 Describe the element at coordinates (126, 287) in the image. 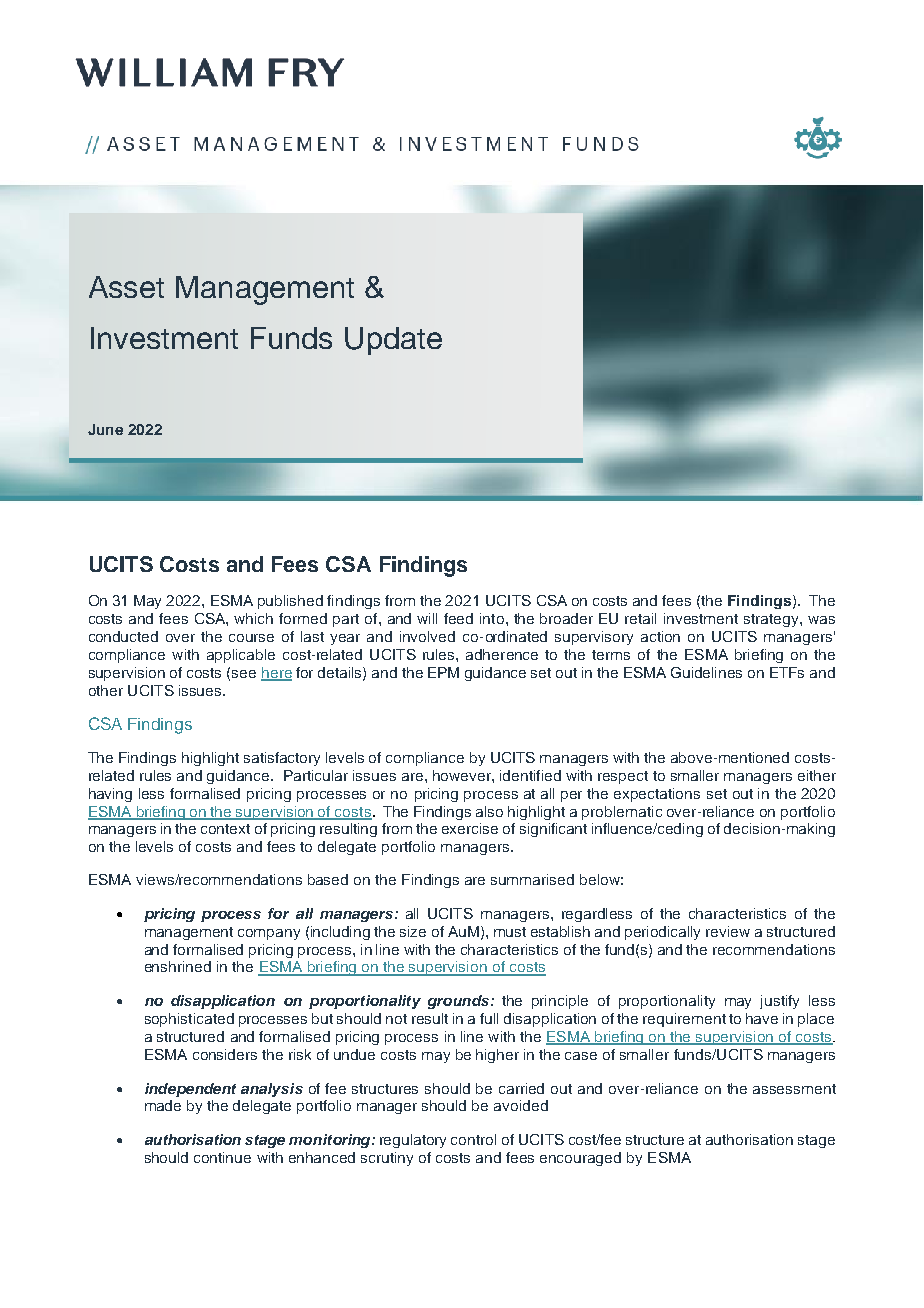

I see `Asset` at that location.
